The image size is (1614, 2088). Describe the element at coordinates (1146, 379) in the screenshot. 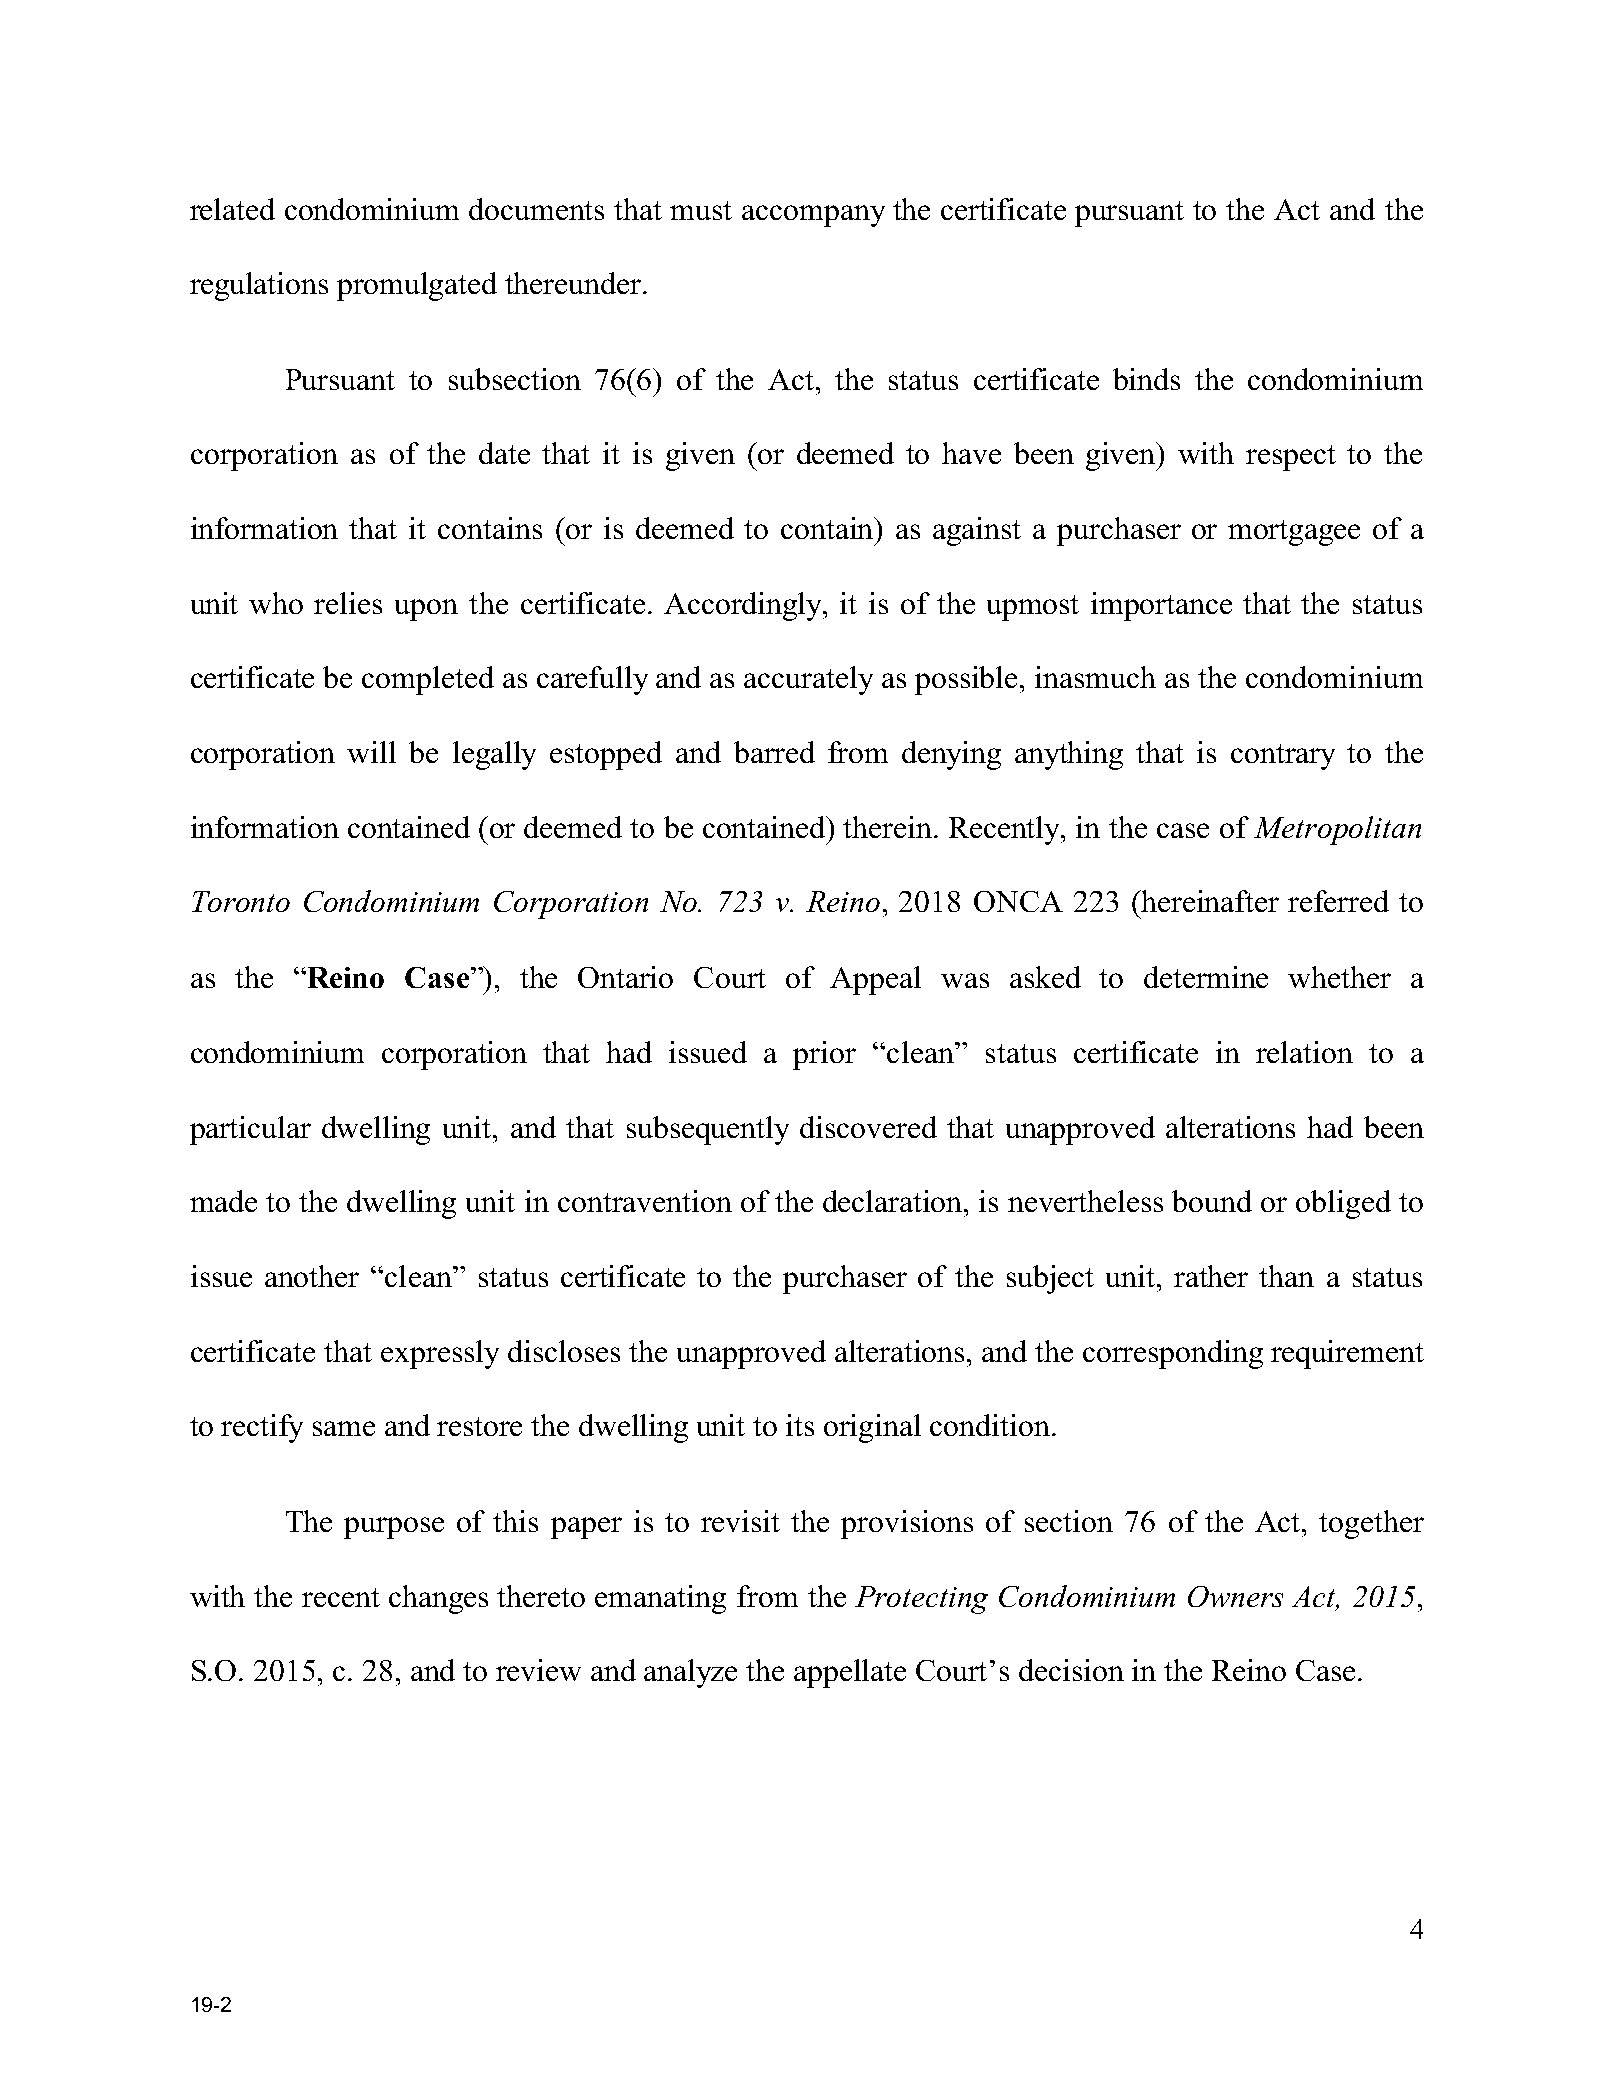

I see `binds` at that location.
